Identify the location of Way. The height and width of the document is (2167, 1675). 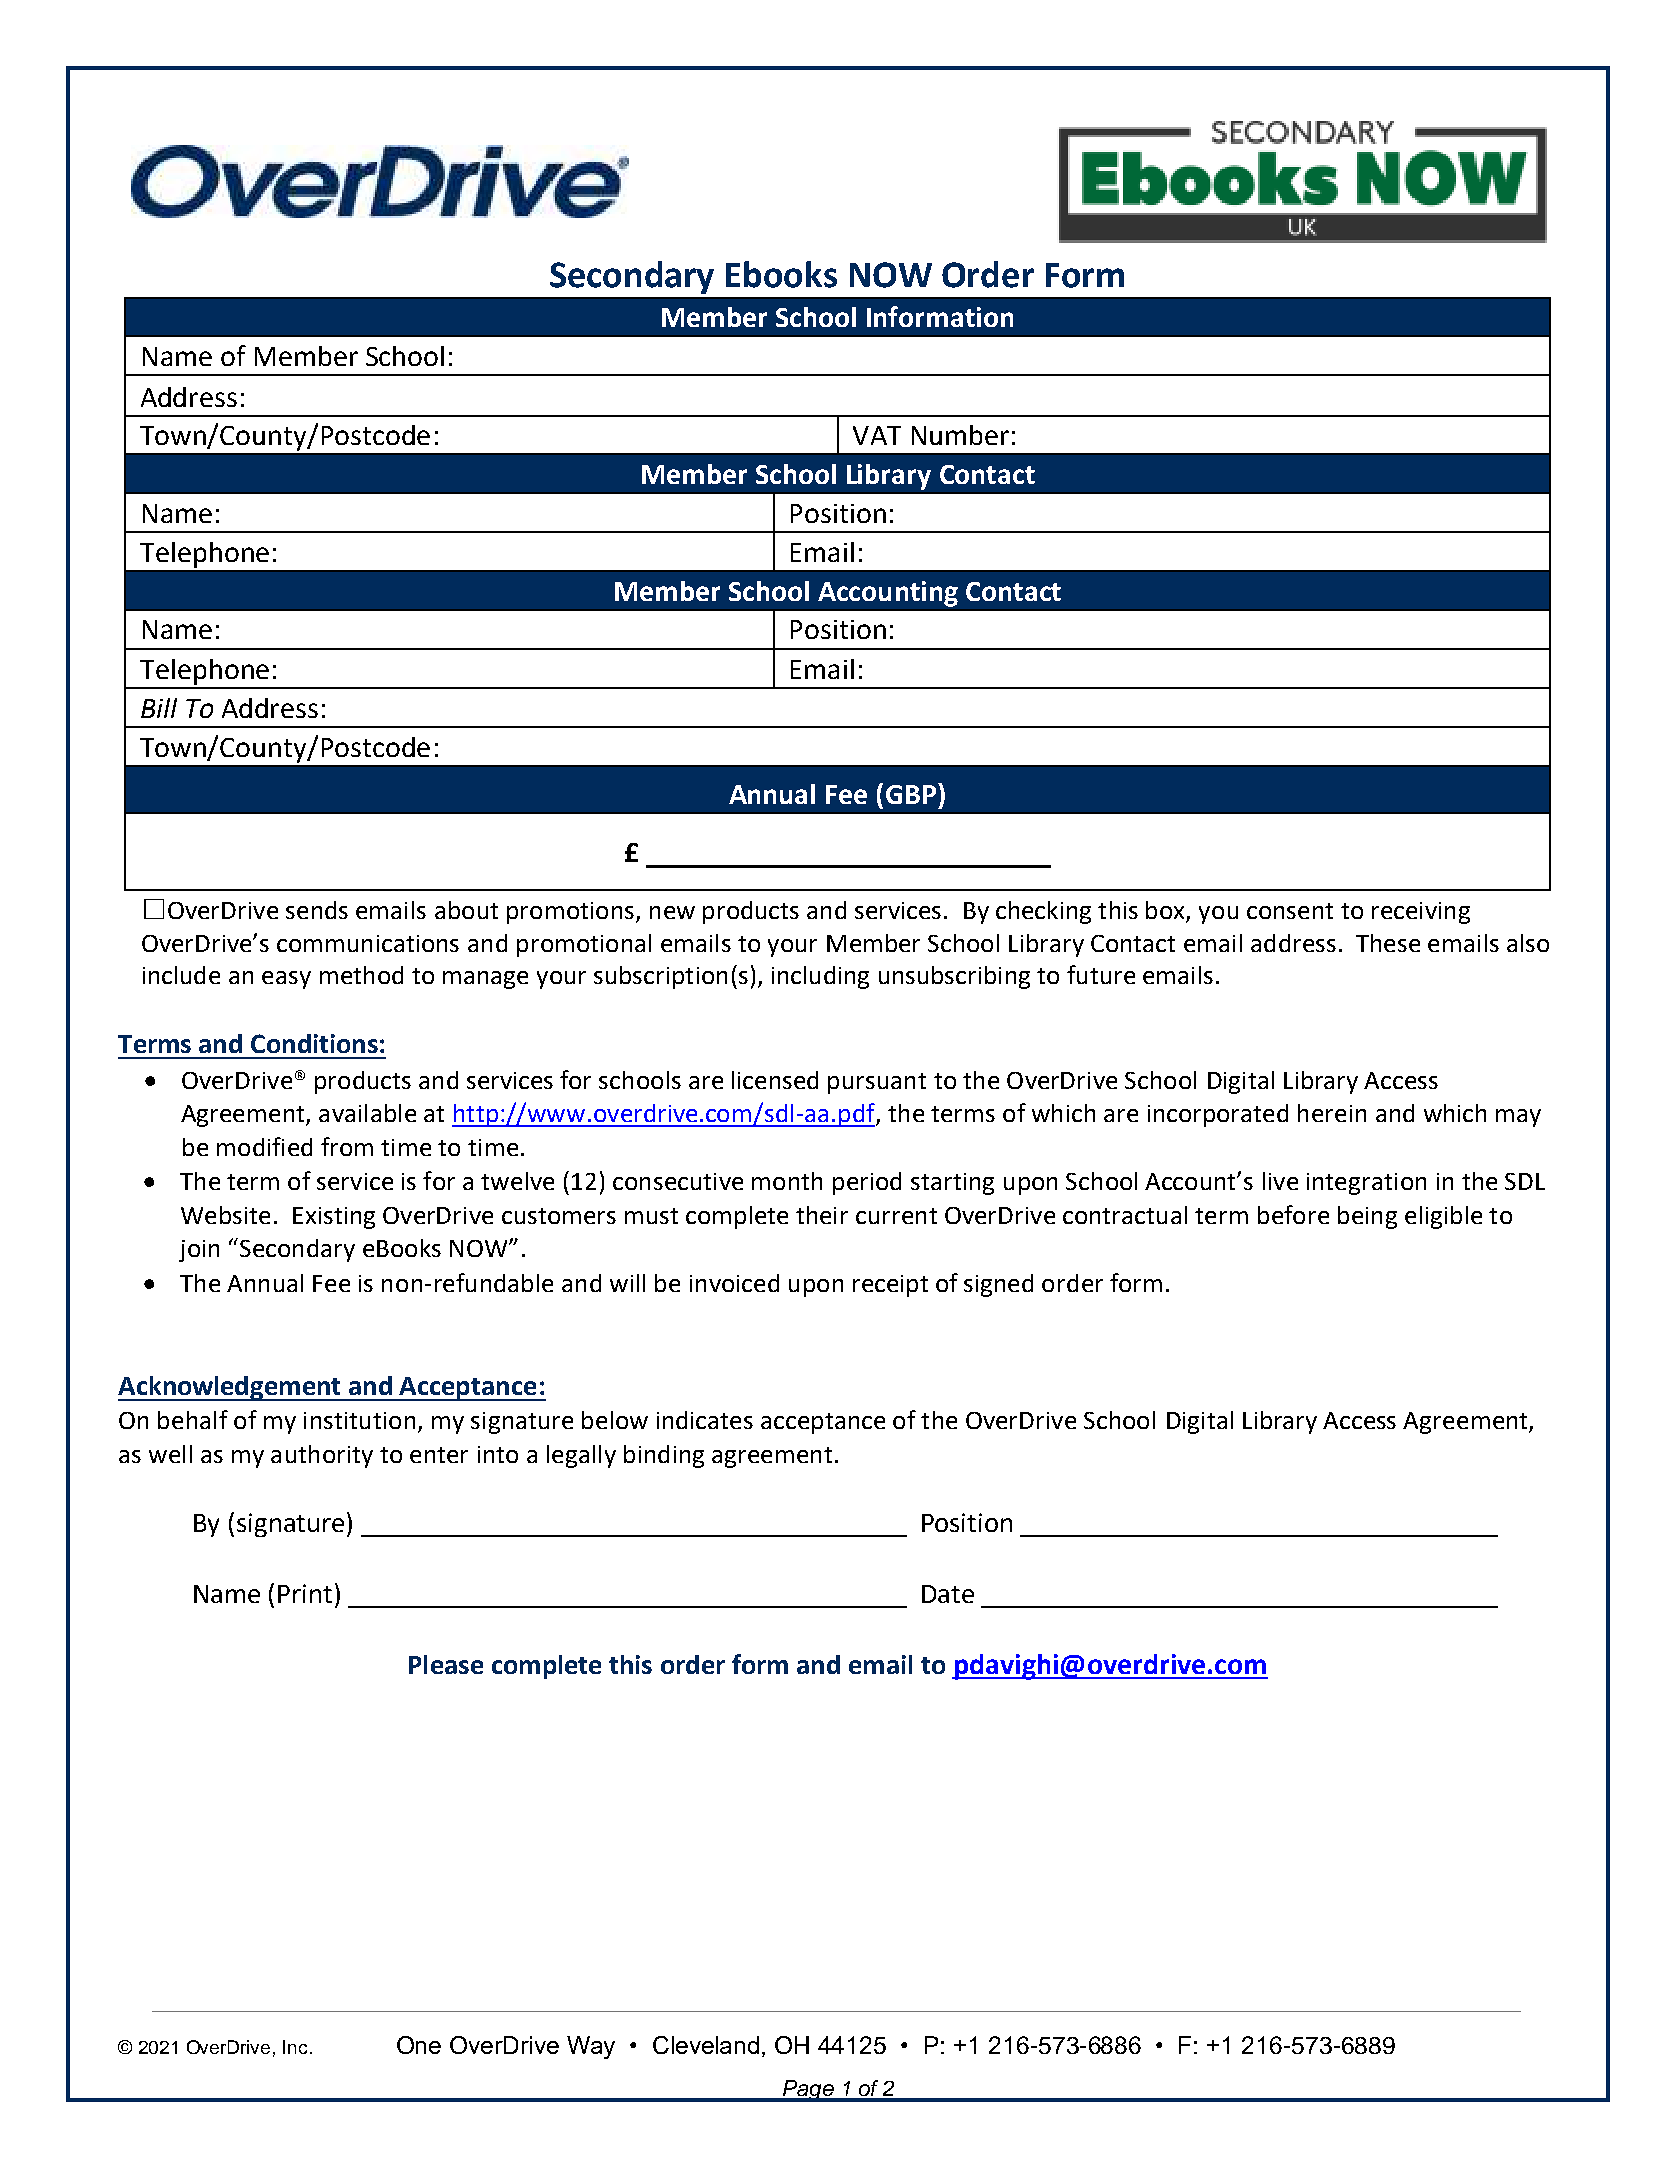
(591, 2047).
